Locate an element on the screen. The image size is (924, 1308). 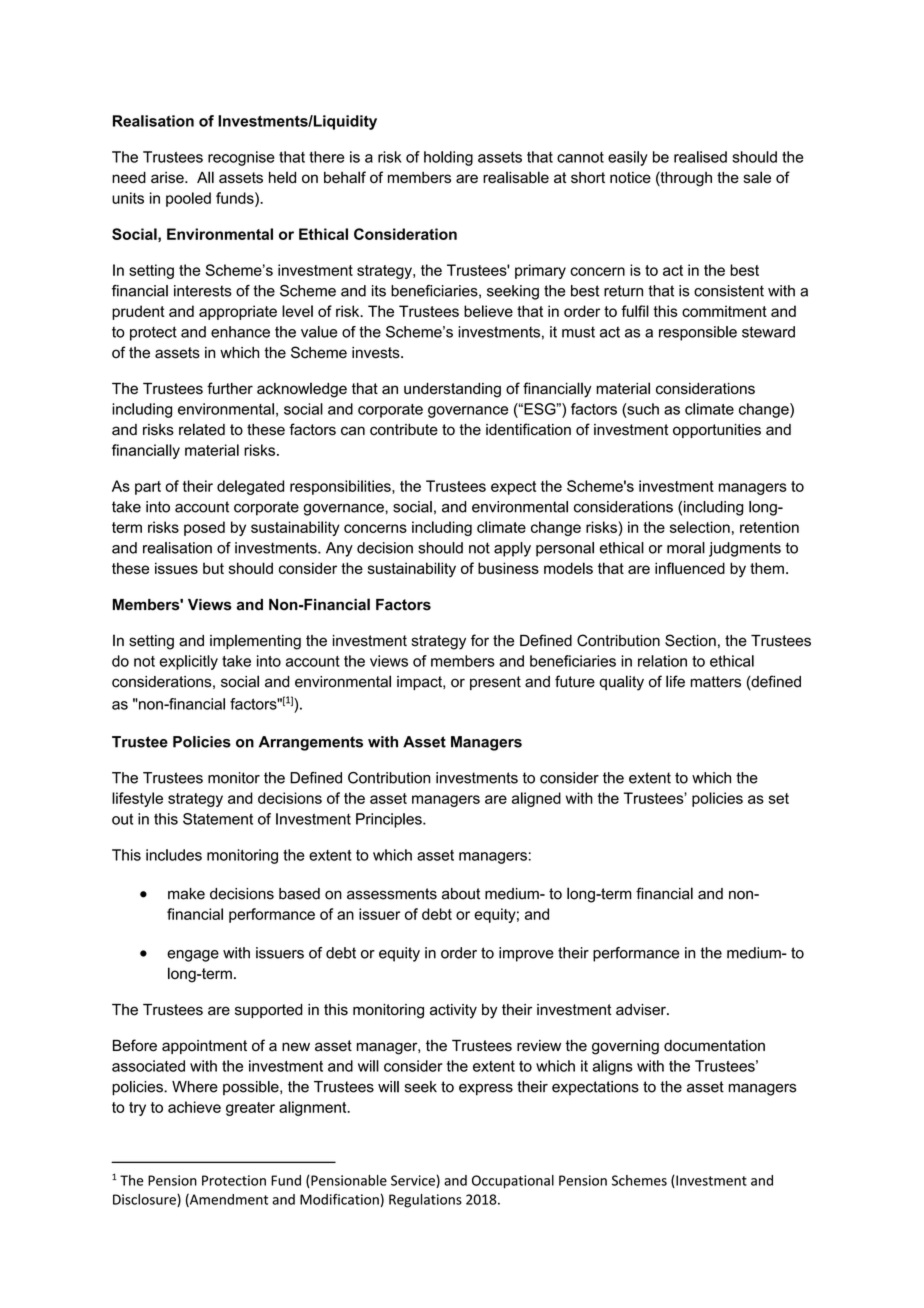
holding is located at coordinates (448, 158).
